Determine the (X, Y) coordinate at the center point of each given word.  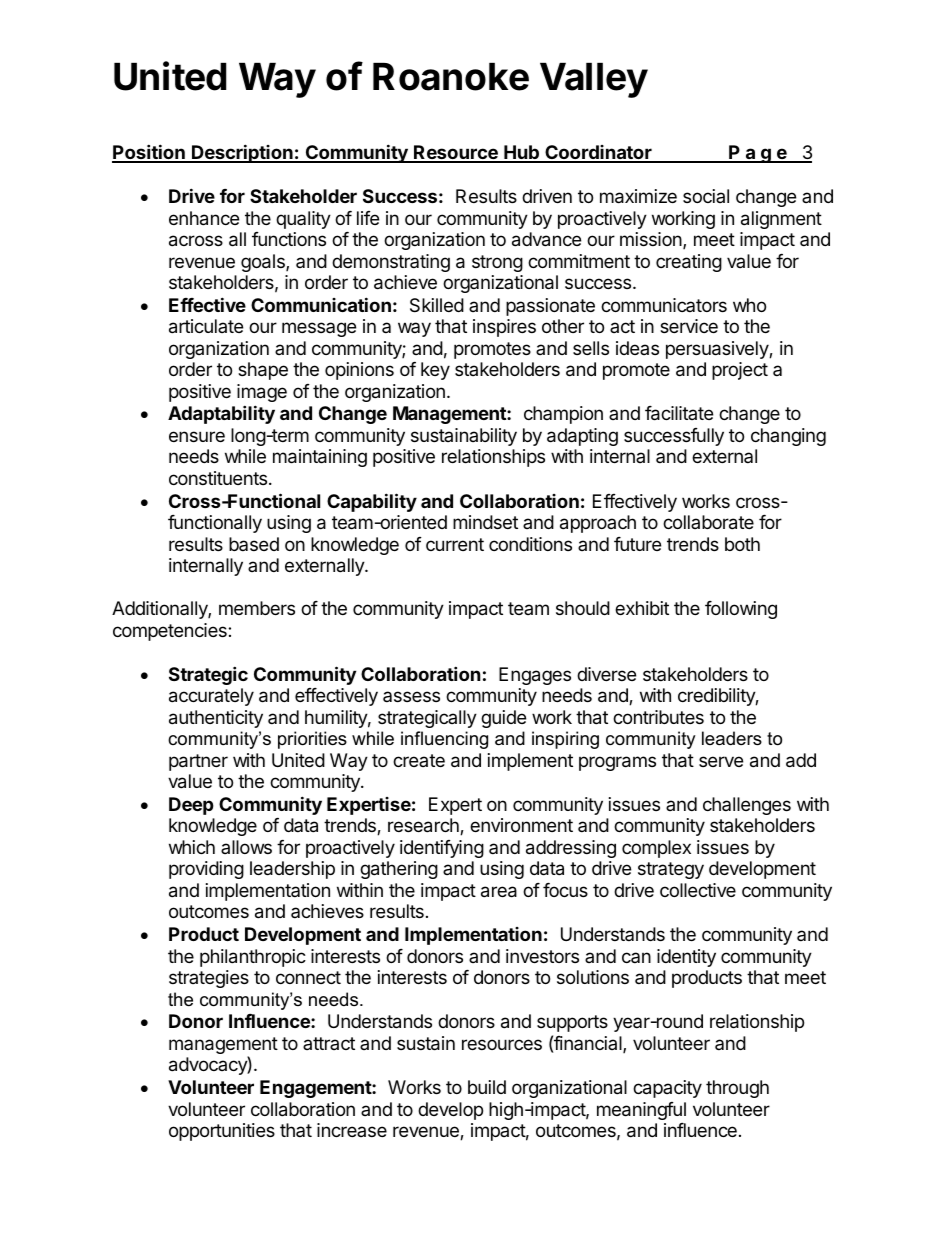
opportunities (222, 1132)
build (487, 1087)
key (435, 371)
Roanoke (451, 77)
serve (721, 761)
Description (242, 153)
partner (198, 762)
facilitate (679, 413)
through (737, 1089)
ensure (197, 436)
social (706, 196)
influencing (444, 740)
